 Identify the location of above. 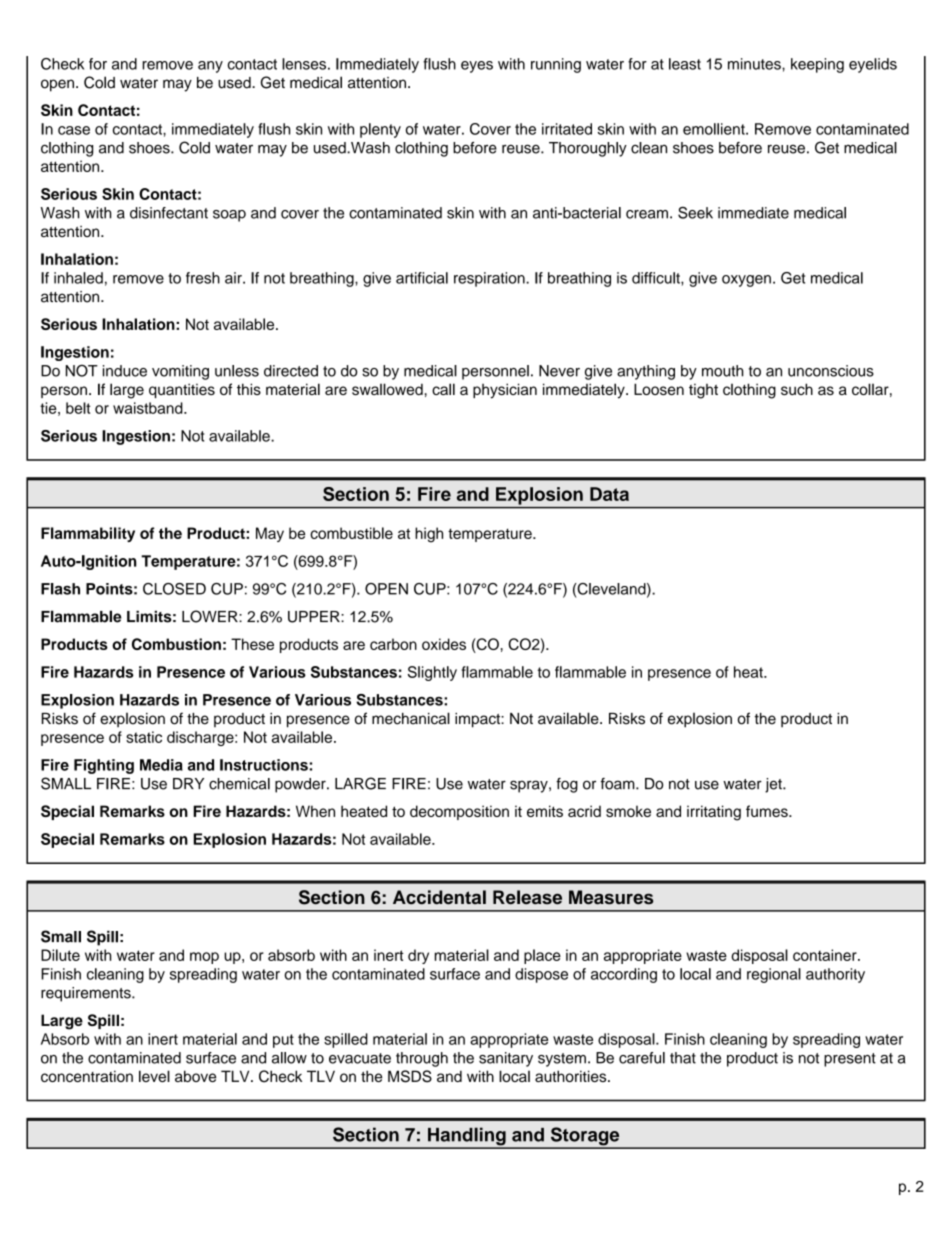
(195, 1076).
